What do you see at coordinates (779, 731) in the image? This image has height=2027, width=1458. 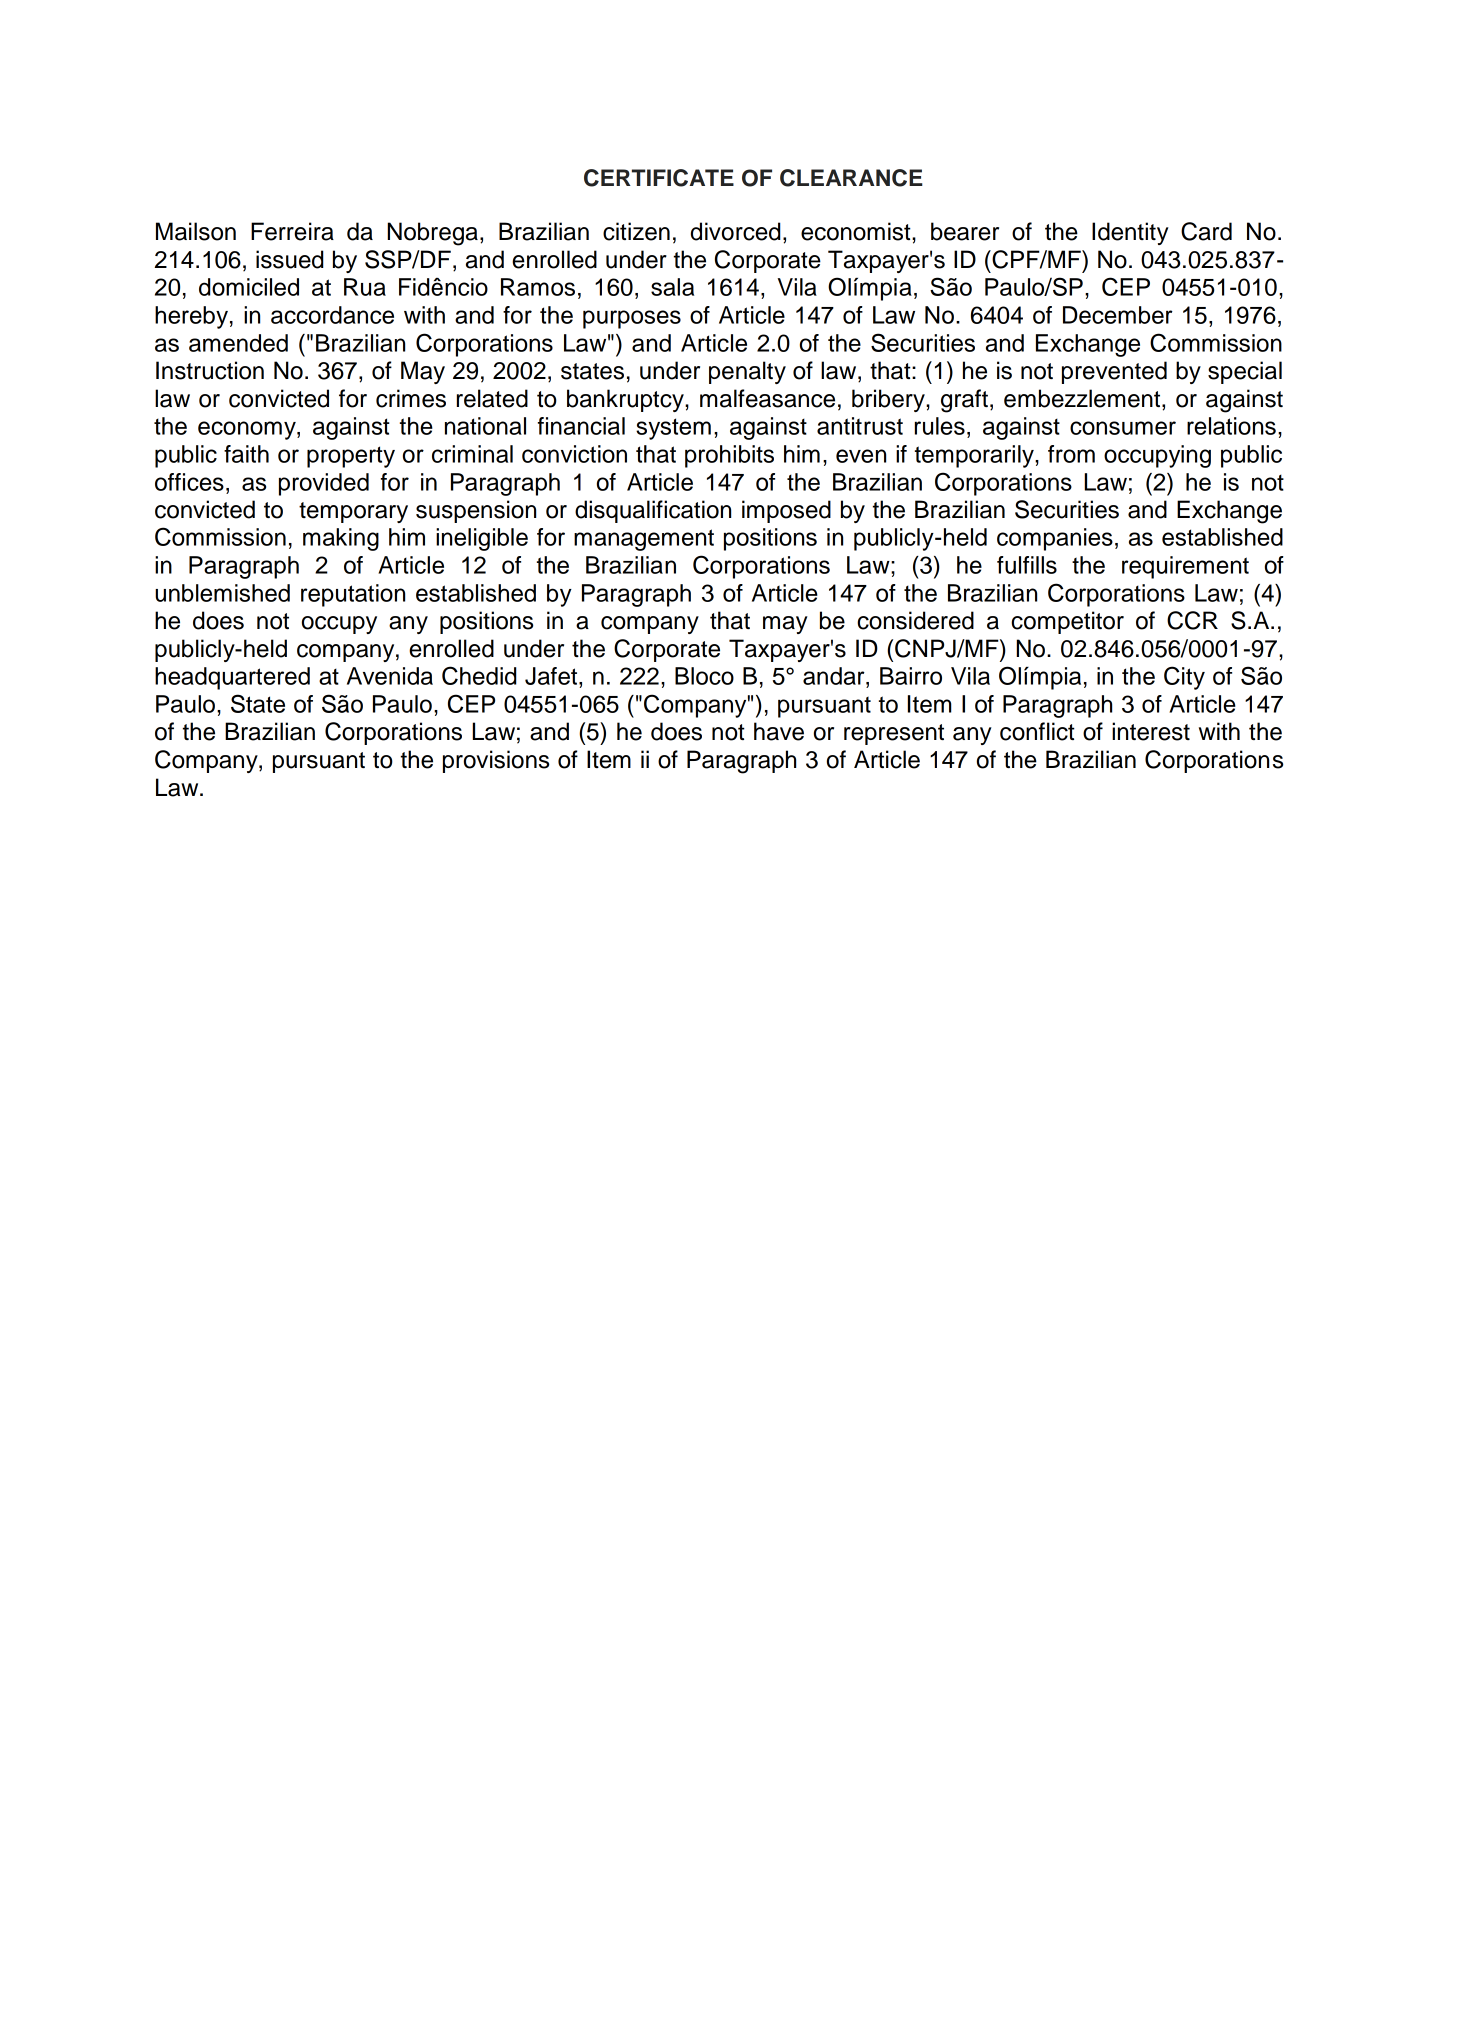 I see `have` at bounding box center [779, 731].
